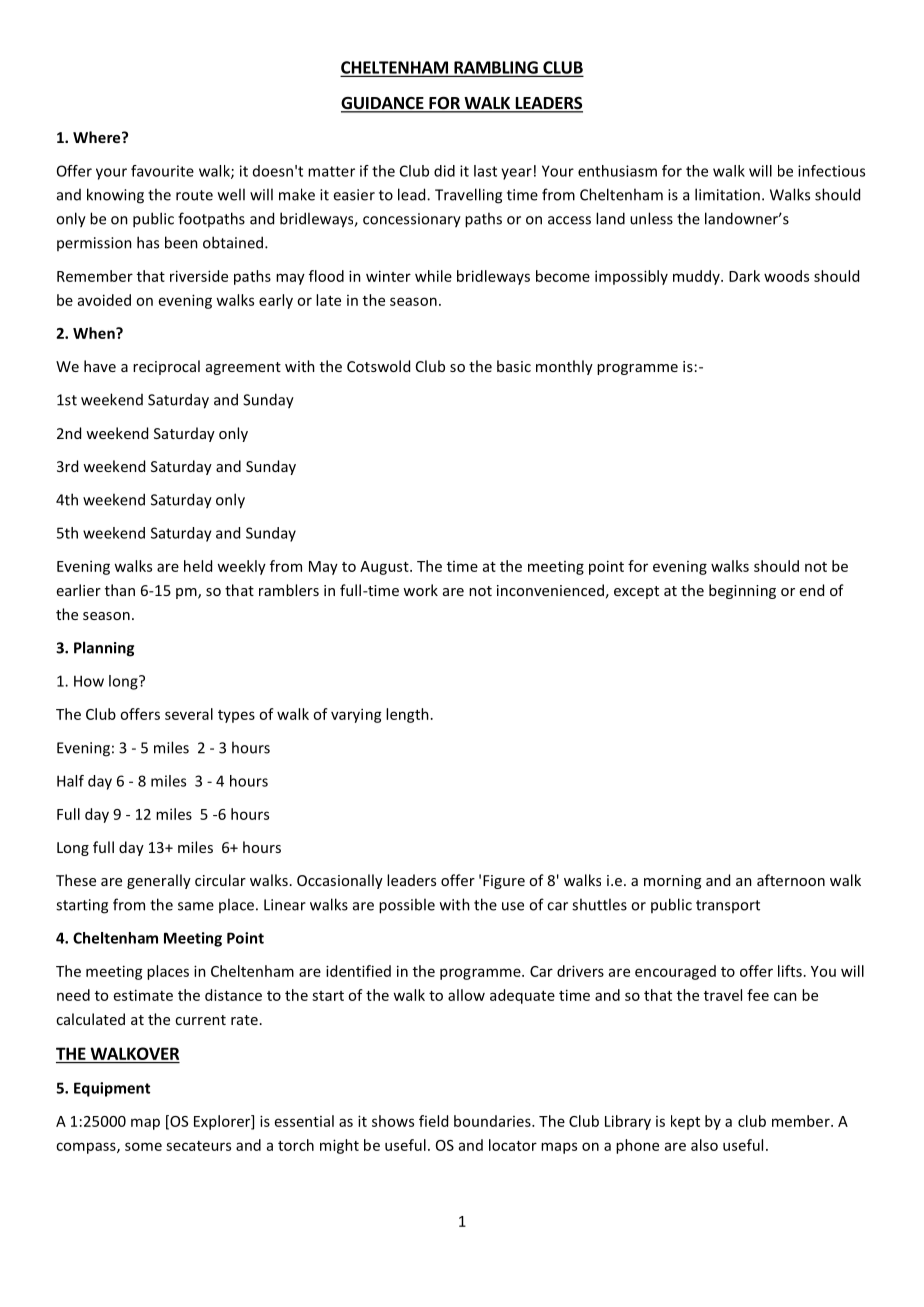  Describe the element at coordinates (496, 68) in the screenshot. I see `RAMBLING` at that location.
